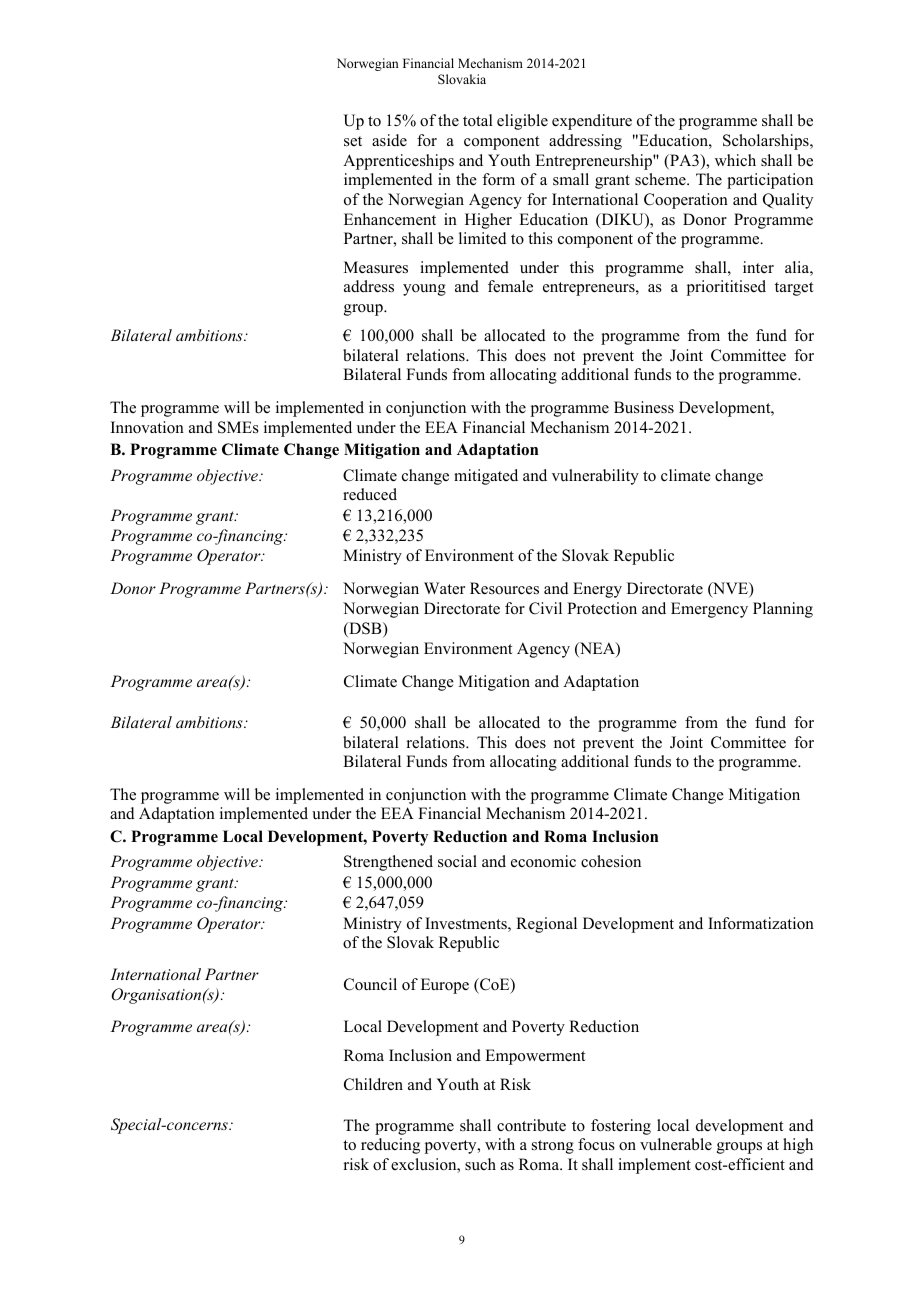 The width and height of the document is (924, 1308). What do you see at coordinates (373, 1084) in the document?
I see `Children` at bounding box center [373, 1084].
